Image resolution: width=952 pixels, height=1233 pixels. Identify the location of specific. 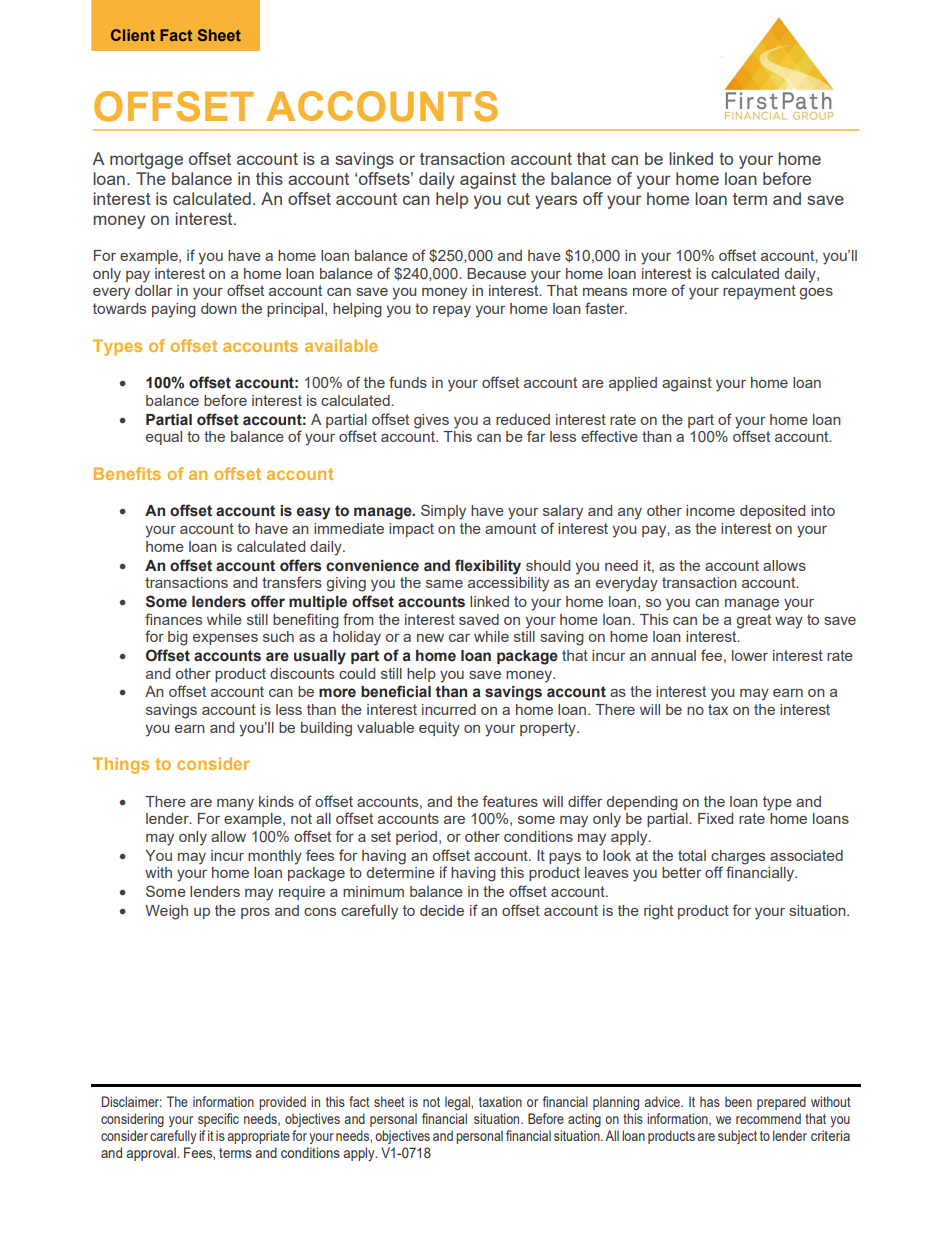
(218, 1120).
